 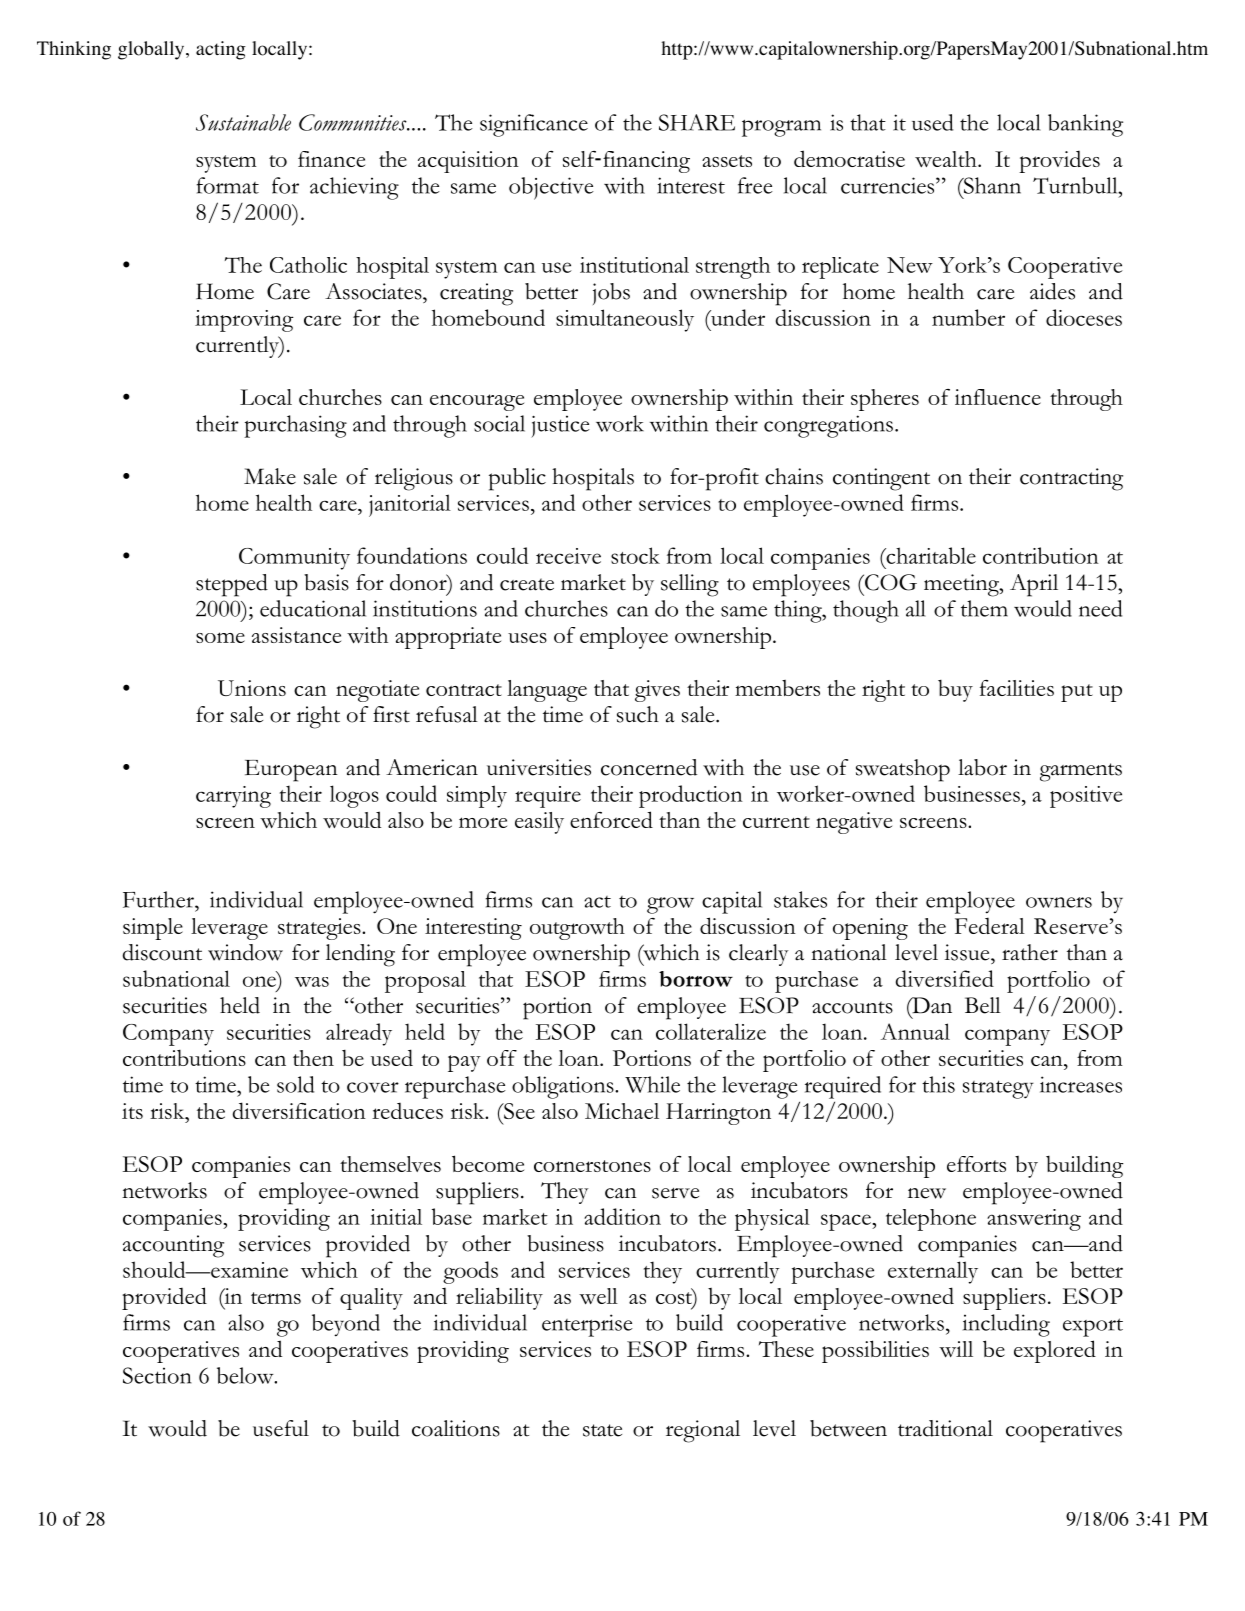 What do you see at coordinates (947, 159) in the screenshot?
I see `wealth` at bounding box center [947, 159].
